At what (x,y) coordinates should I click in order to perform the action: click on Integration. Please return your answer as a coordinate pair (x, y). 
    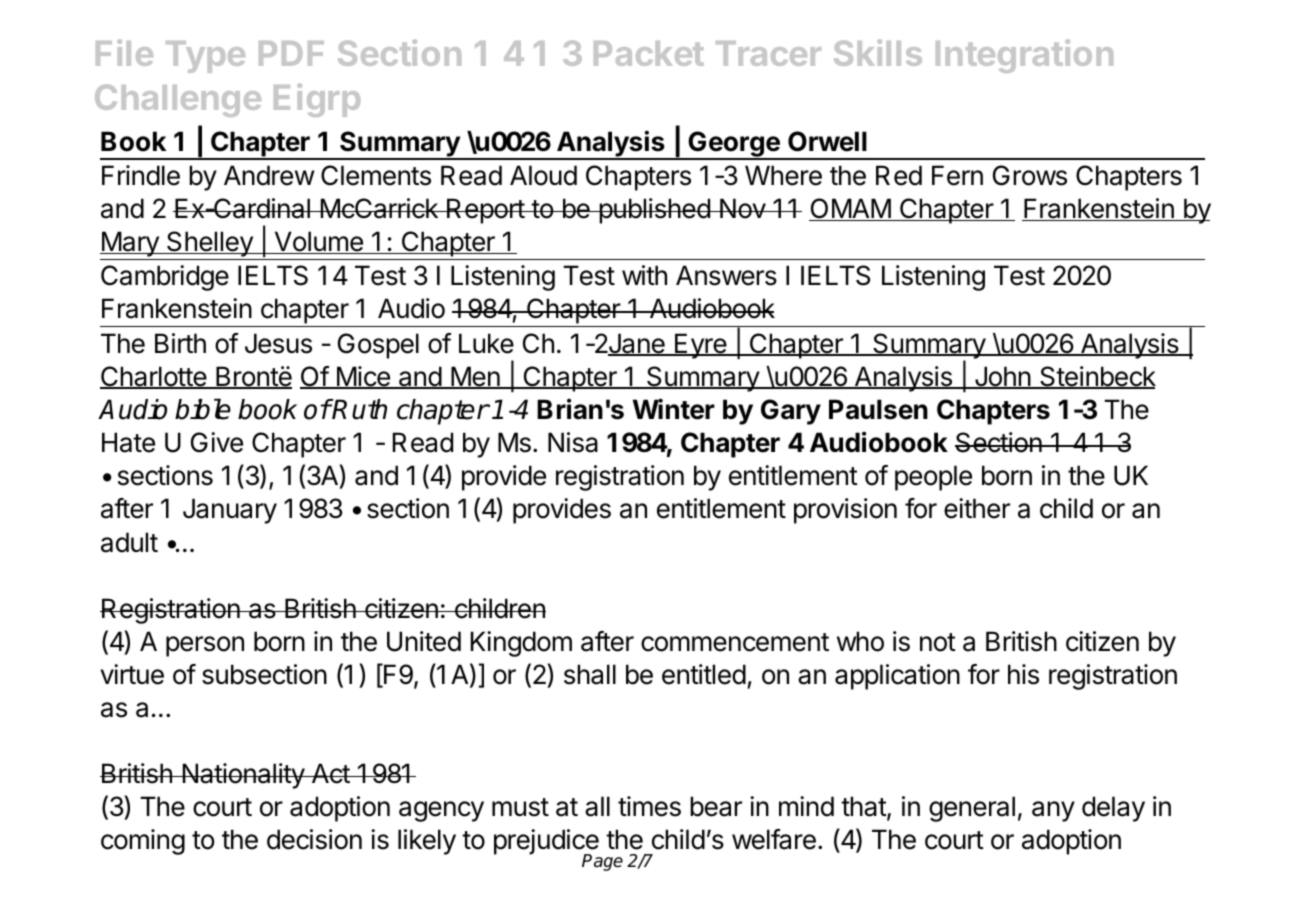
    Looking at the image, I should click on (1024, 56).
